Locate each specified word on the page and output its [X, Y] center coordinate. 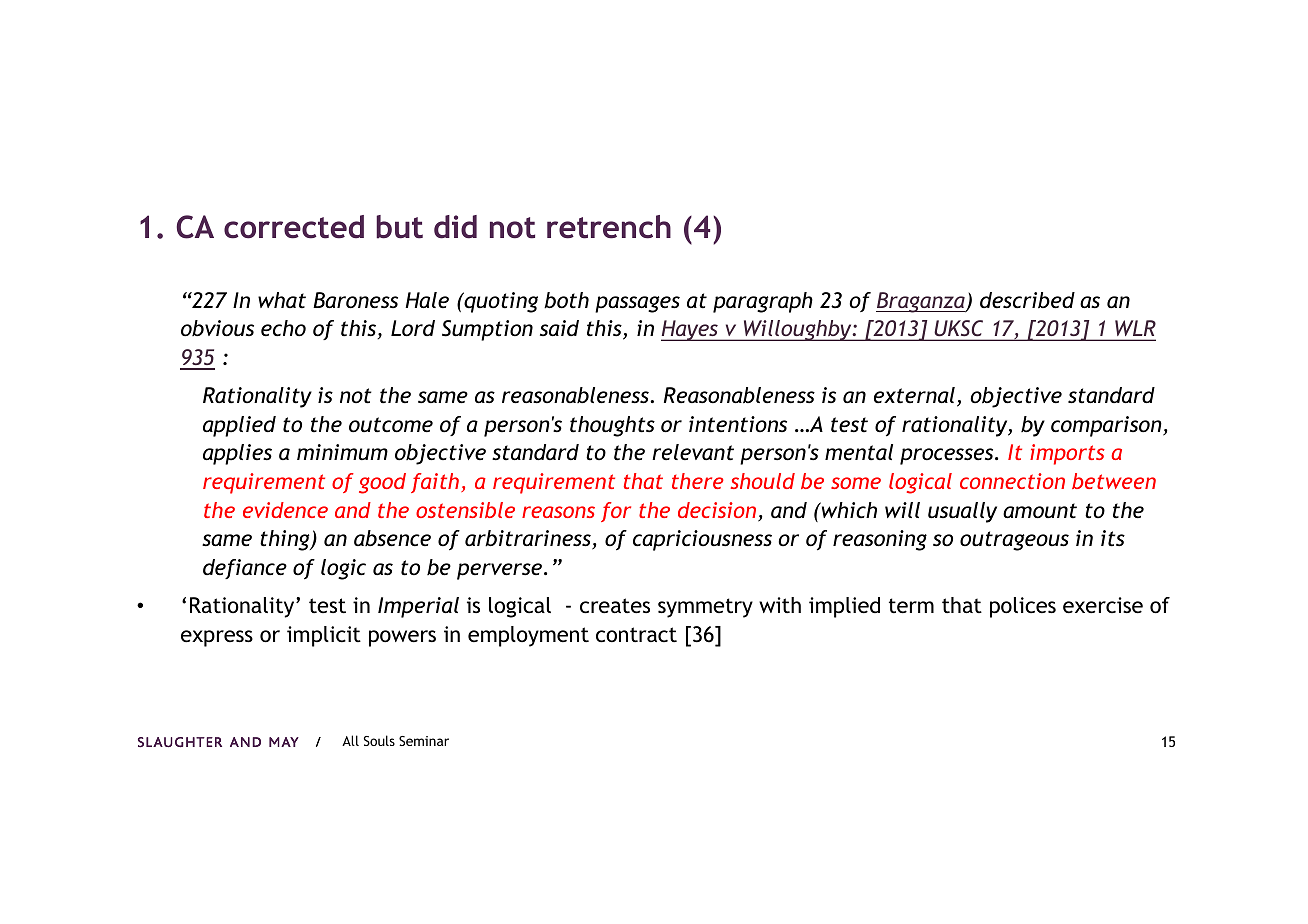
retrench [609, 227]
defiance [245, 569]
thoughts [612, 426]
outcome [391, 425]
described [1027, 300]
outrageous [1014, 541]
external [914, 395]
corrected [294, 227]
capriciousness [702, 540]
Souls [379, 740]
